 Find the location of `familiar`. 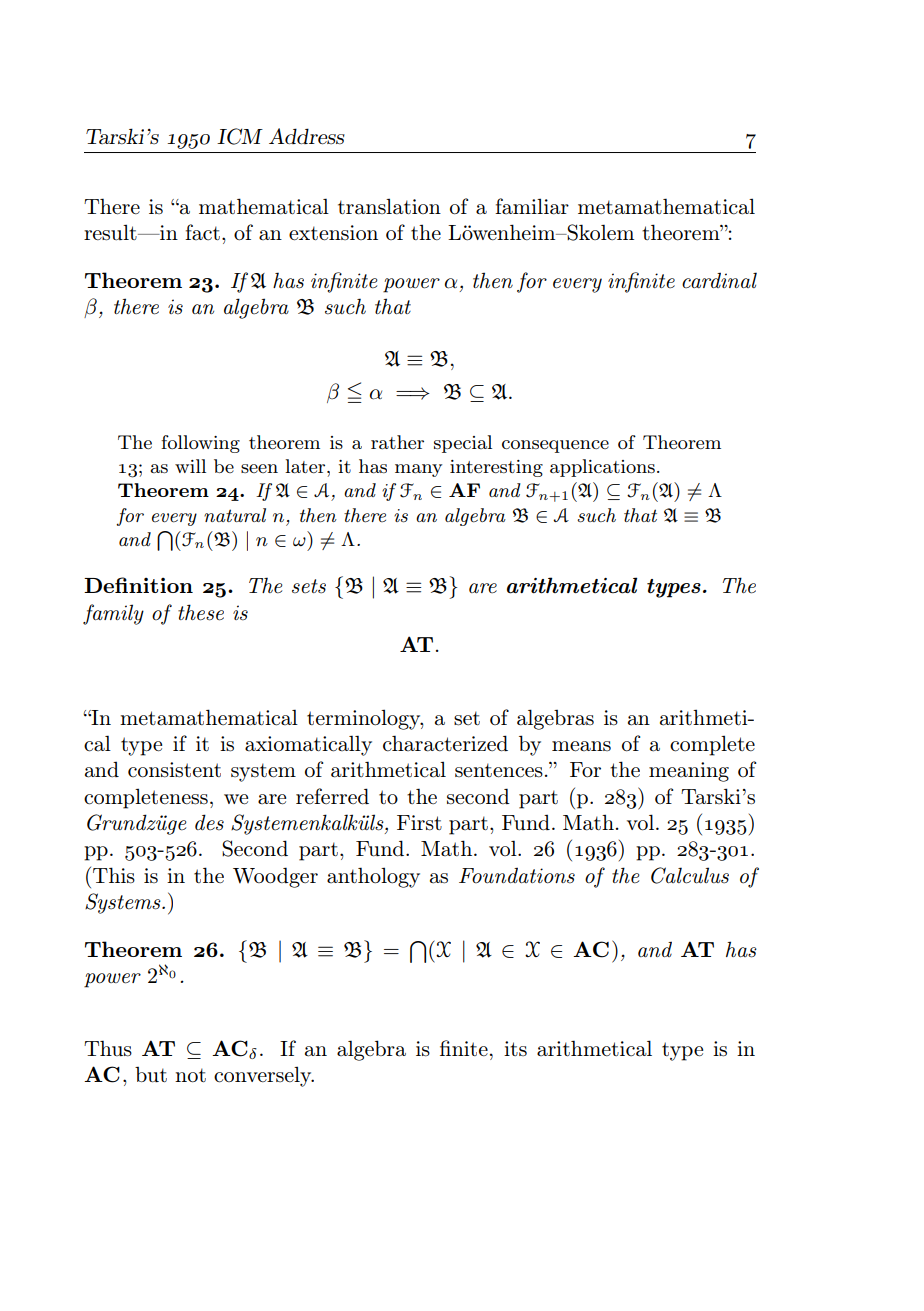

familiar is located at coordinates (532, 206).
